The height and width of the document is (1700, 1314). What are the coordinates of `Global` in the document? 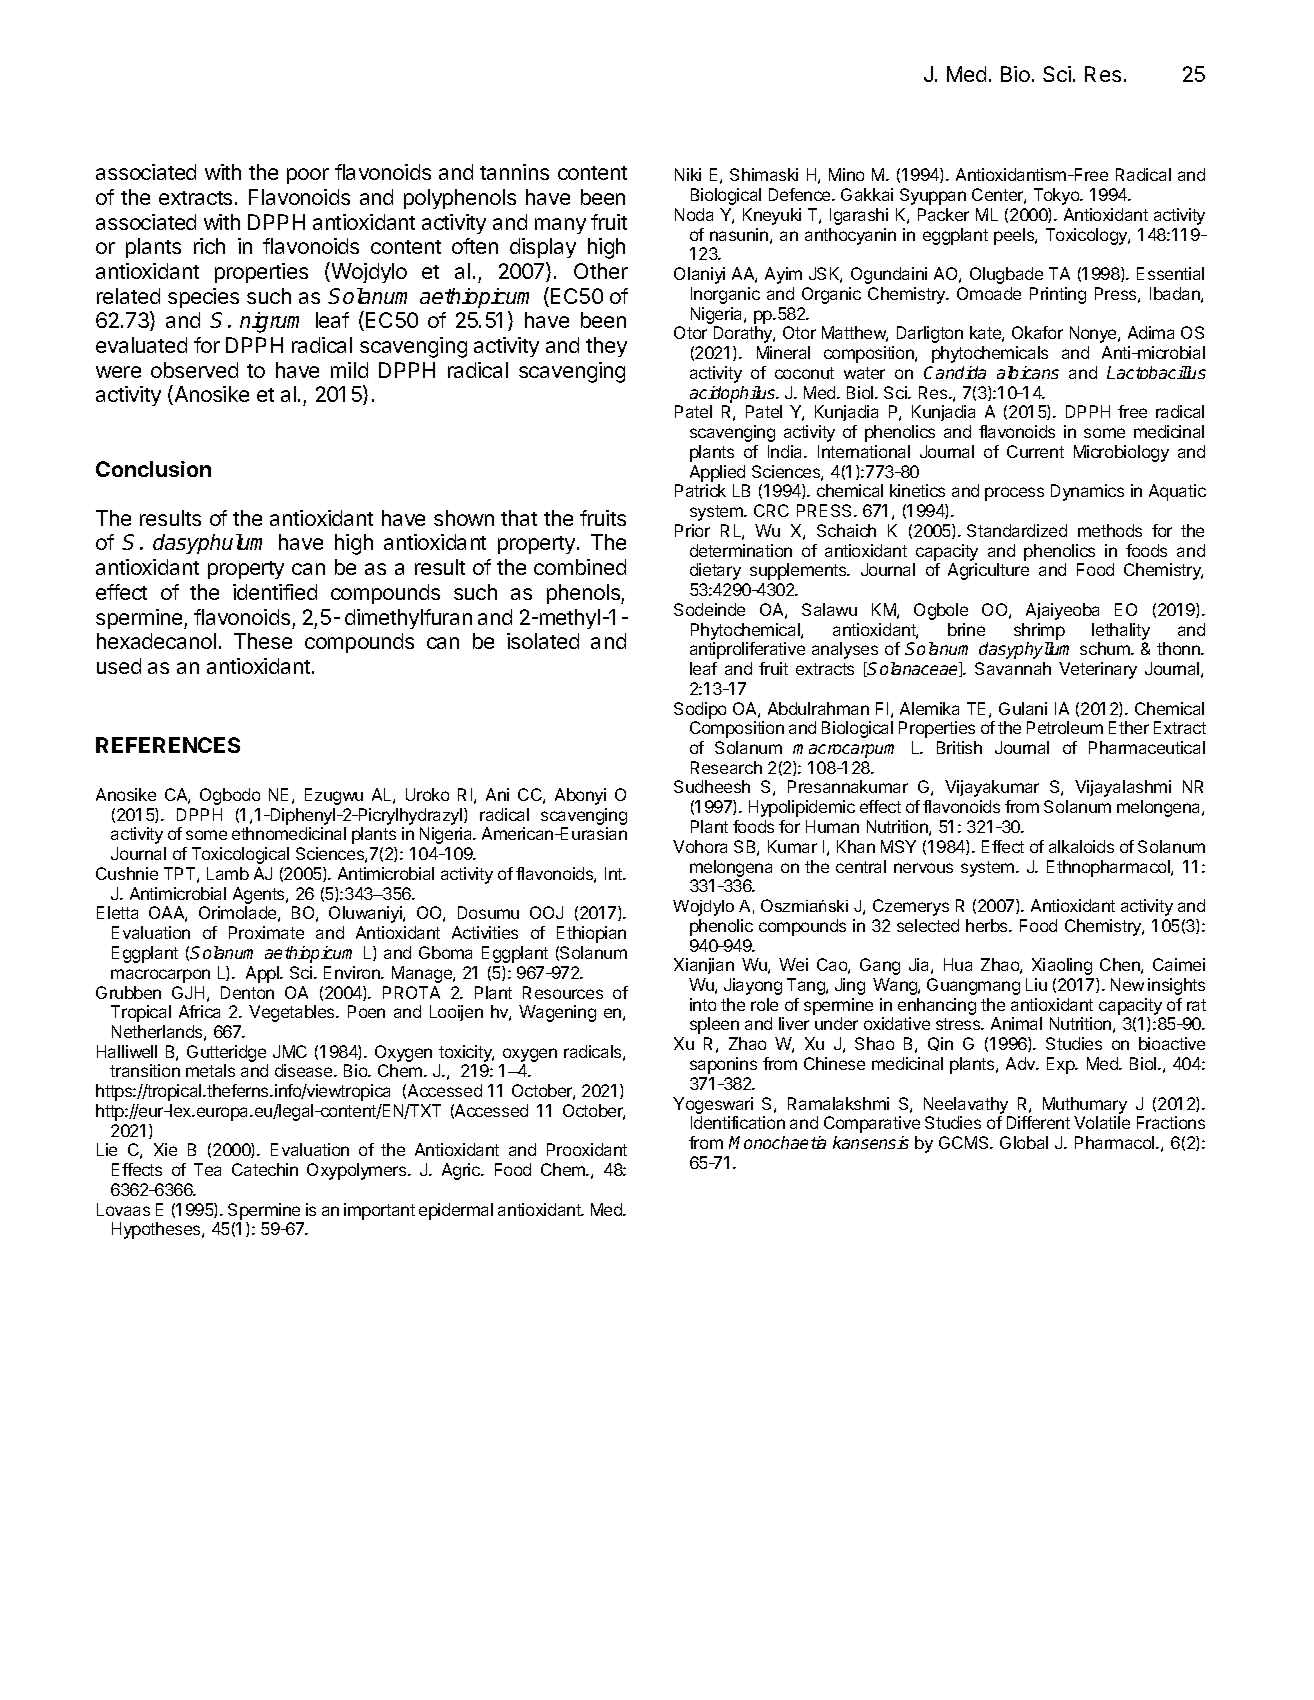 It's located at (1024, 1142).
